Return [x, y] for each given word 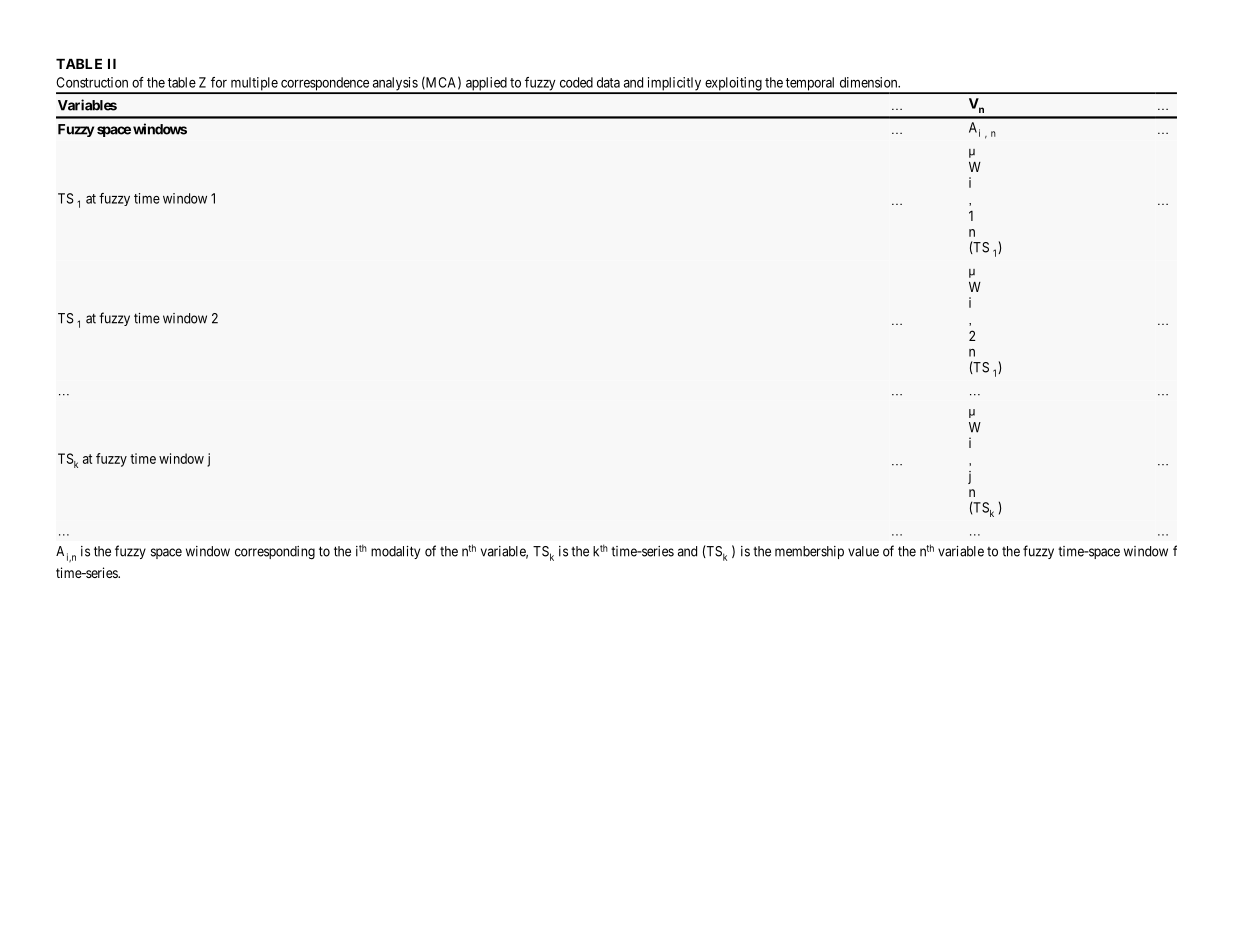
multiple [253, 85]
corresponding [275, 553]
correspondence [325, 85]
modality [395, 552]
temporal [811, 85]
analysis [394, 85]
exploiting [733, 85]
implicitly [674, 85]
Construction [92, 82]
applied [486, 85]
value [863, 551]
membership [809, 552]
